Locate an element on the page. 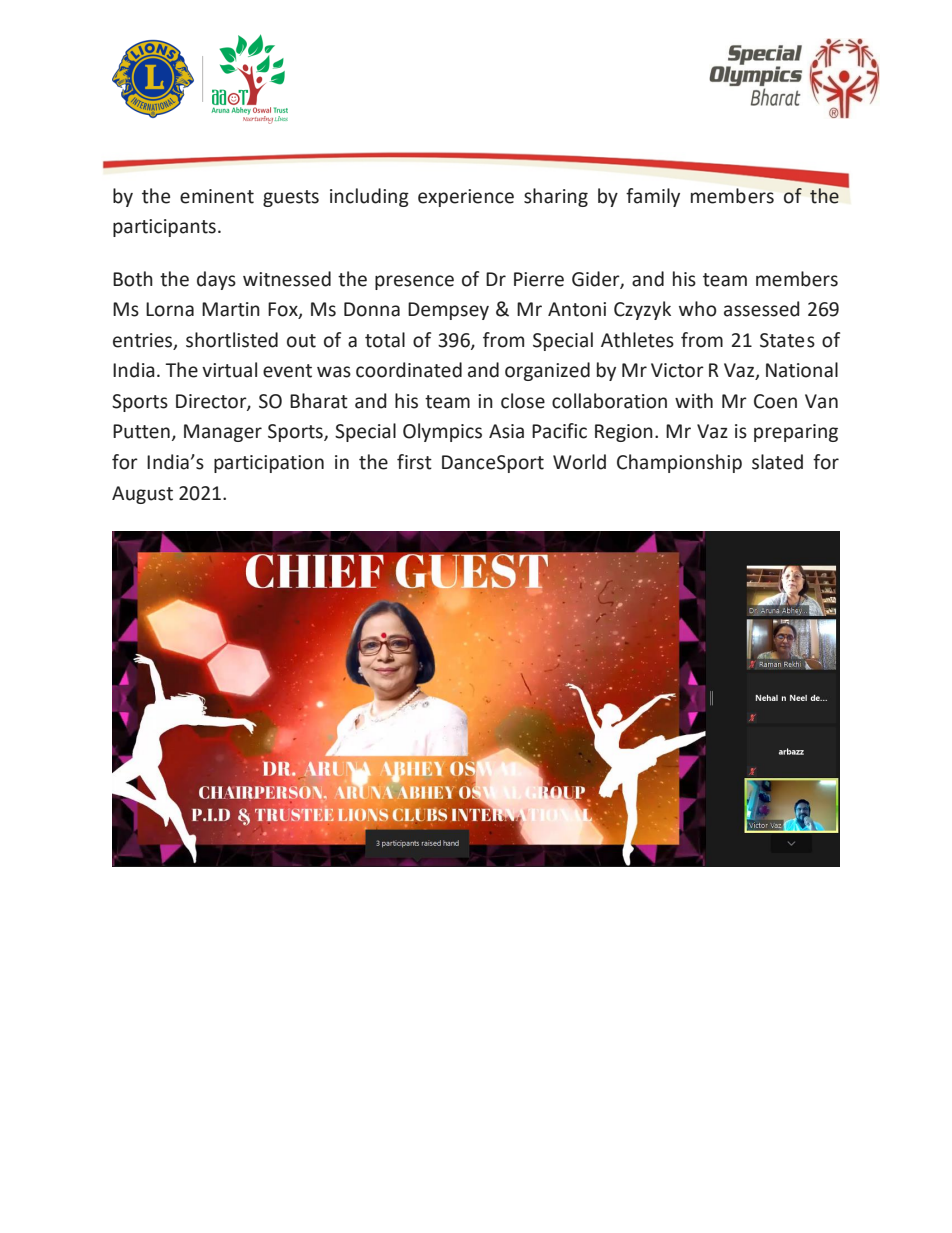  eminent is located at coordinates (217, 196).
